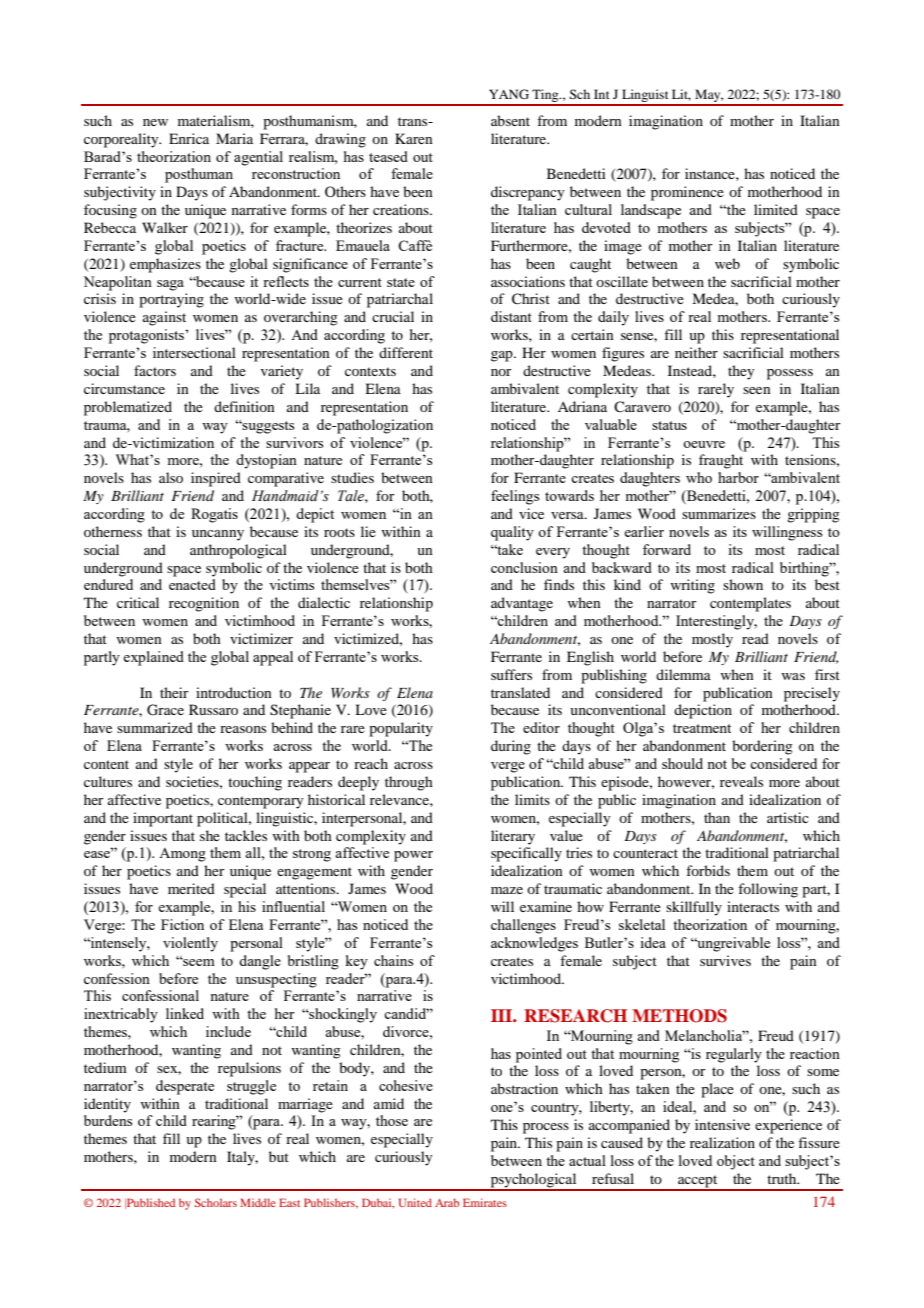 The image size is (924, 1308). What do you see at coordinates (738, 477) in the screenshot?
I see `harbor` at bounding box center [738, 477].
